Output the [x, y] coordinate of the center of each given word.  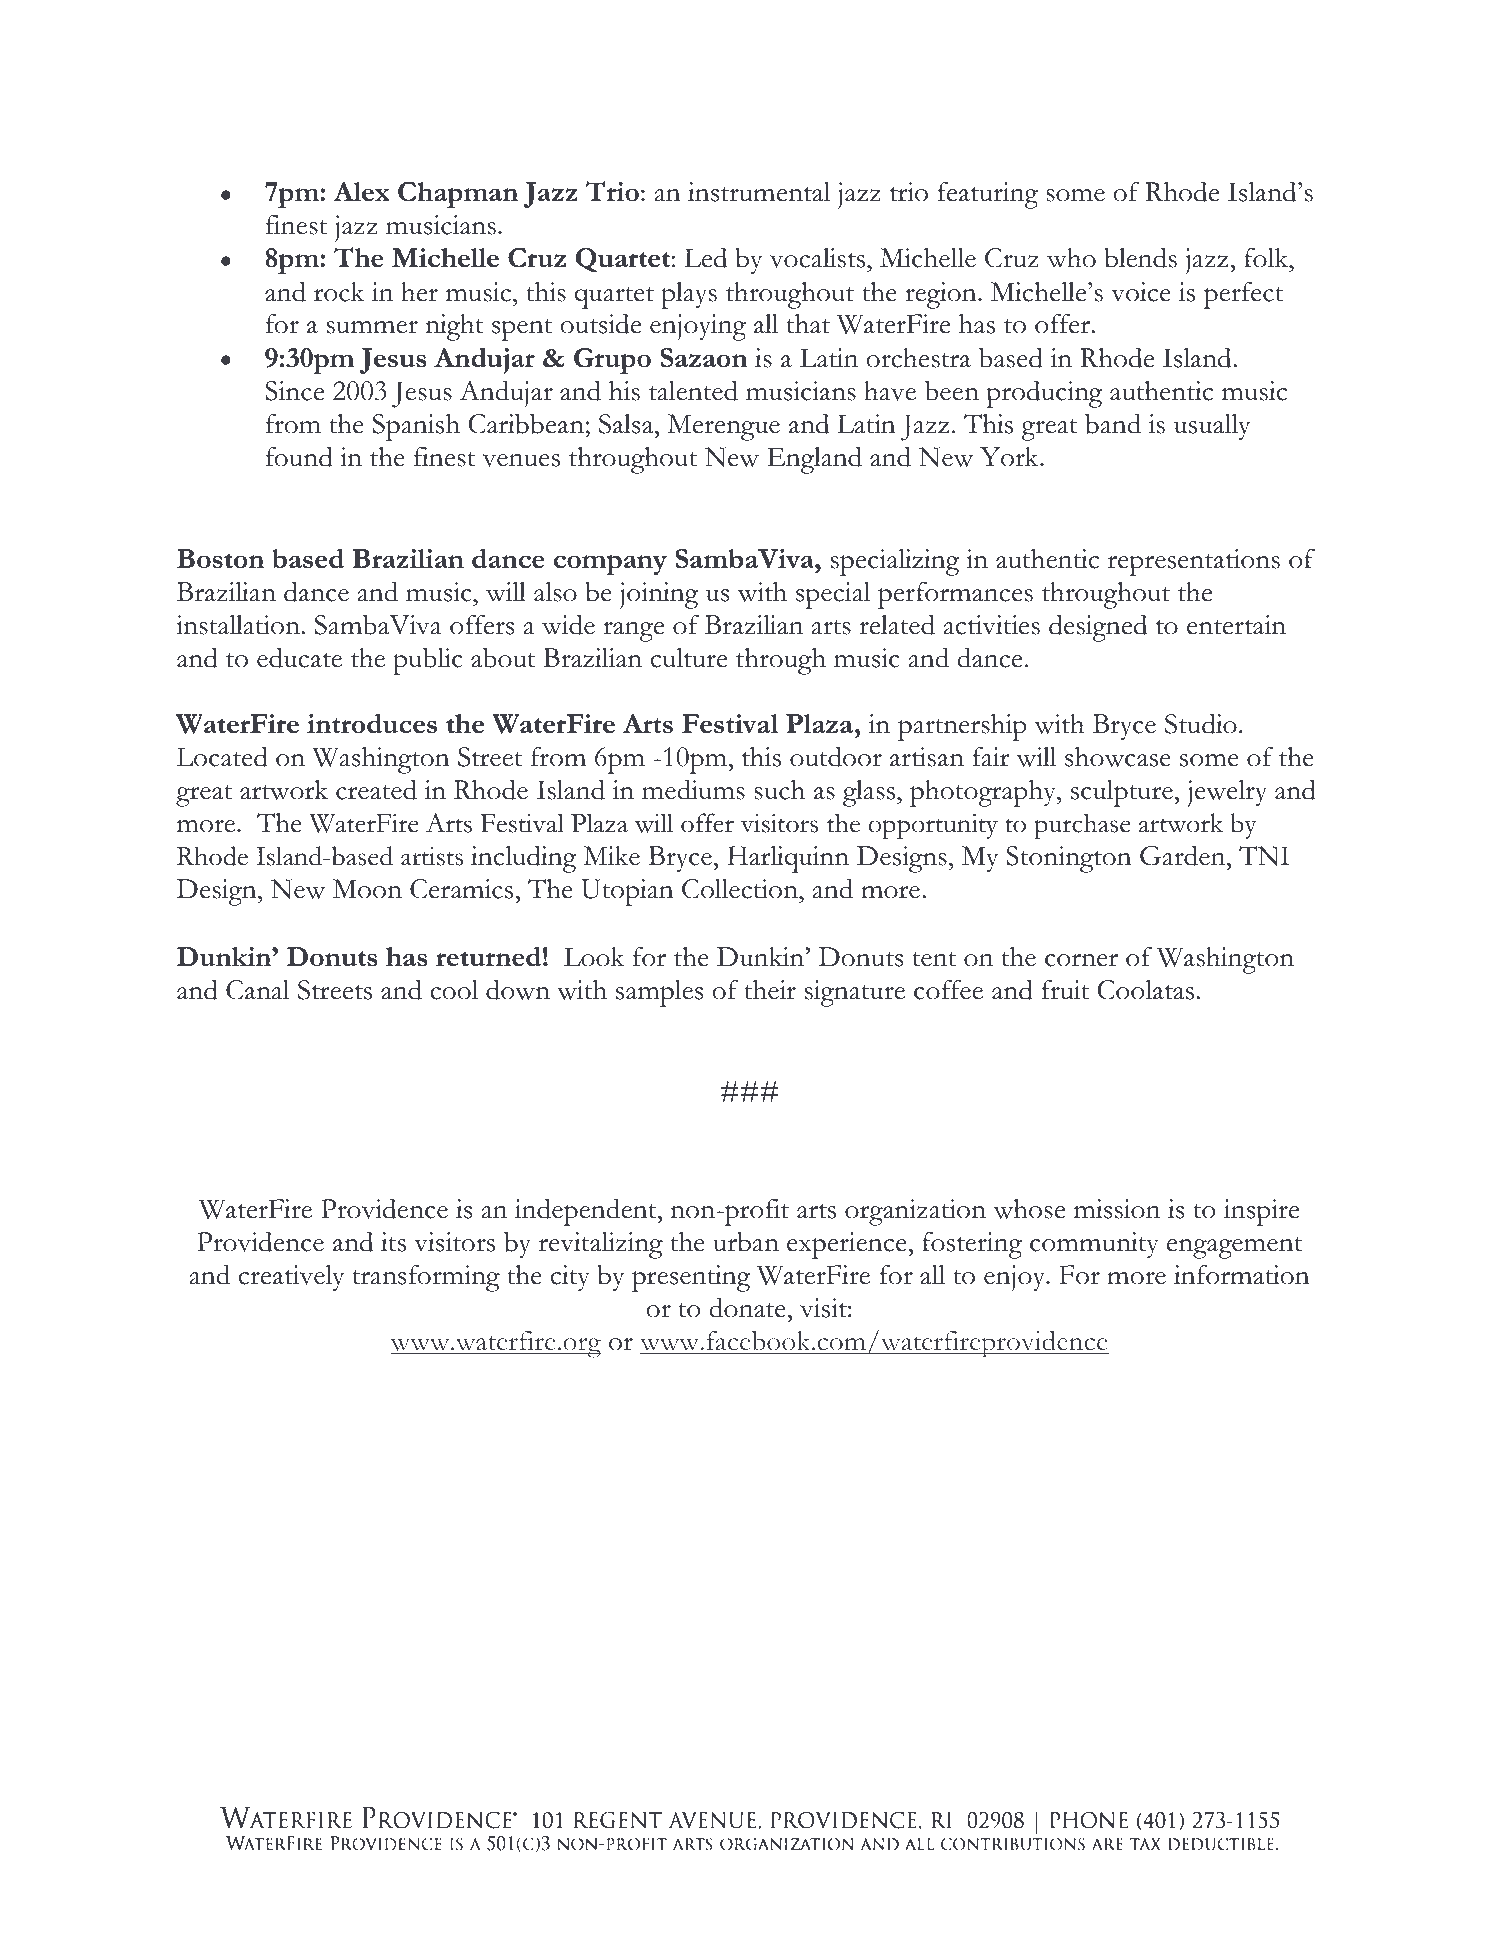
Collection [741, 889]
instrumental [759, 192]
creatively [292, 1278]
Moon [367, 889]
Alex [361, 192]
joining [659, 595]
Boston [220, 559]
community [1094, 1245]
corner [1081, 960]
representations [1194, 562]
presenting [691, 1278]
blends [1140, 257]
